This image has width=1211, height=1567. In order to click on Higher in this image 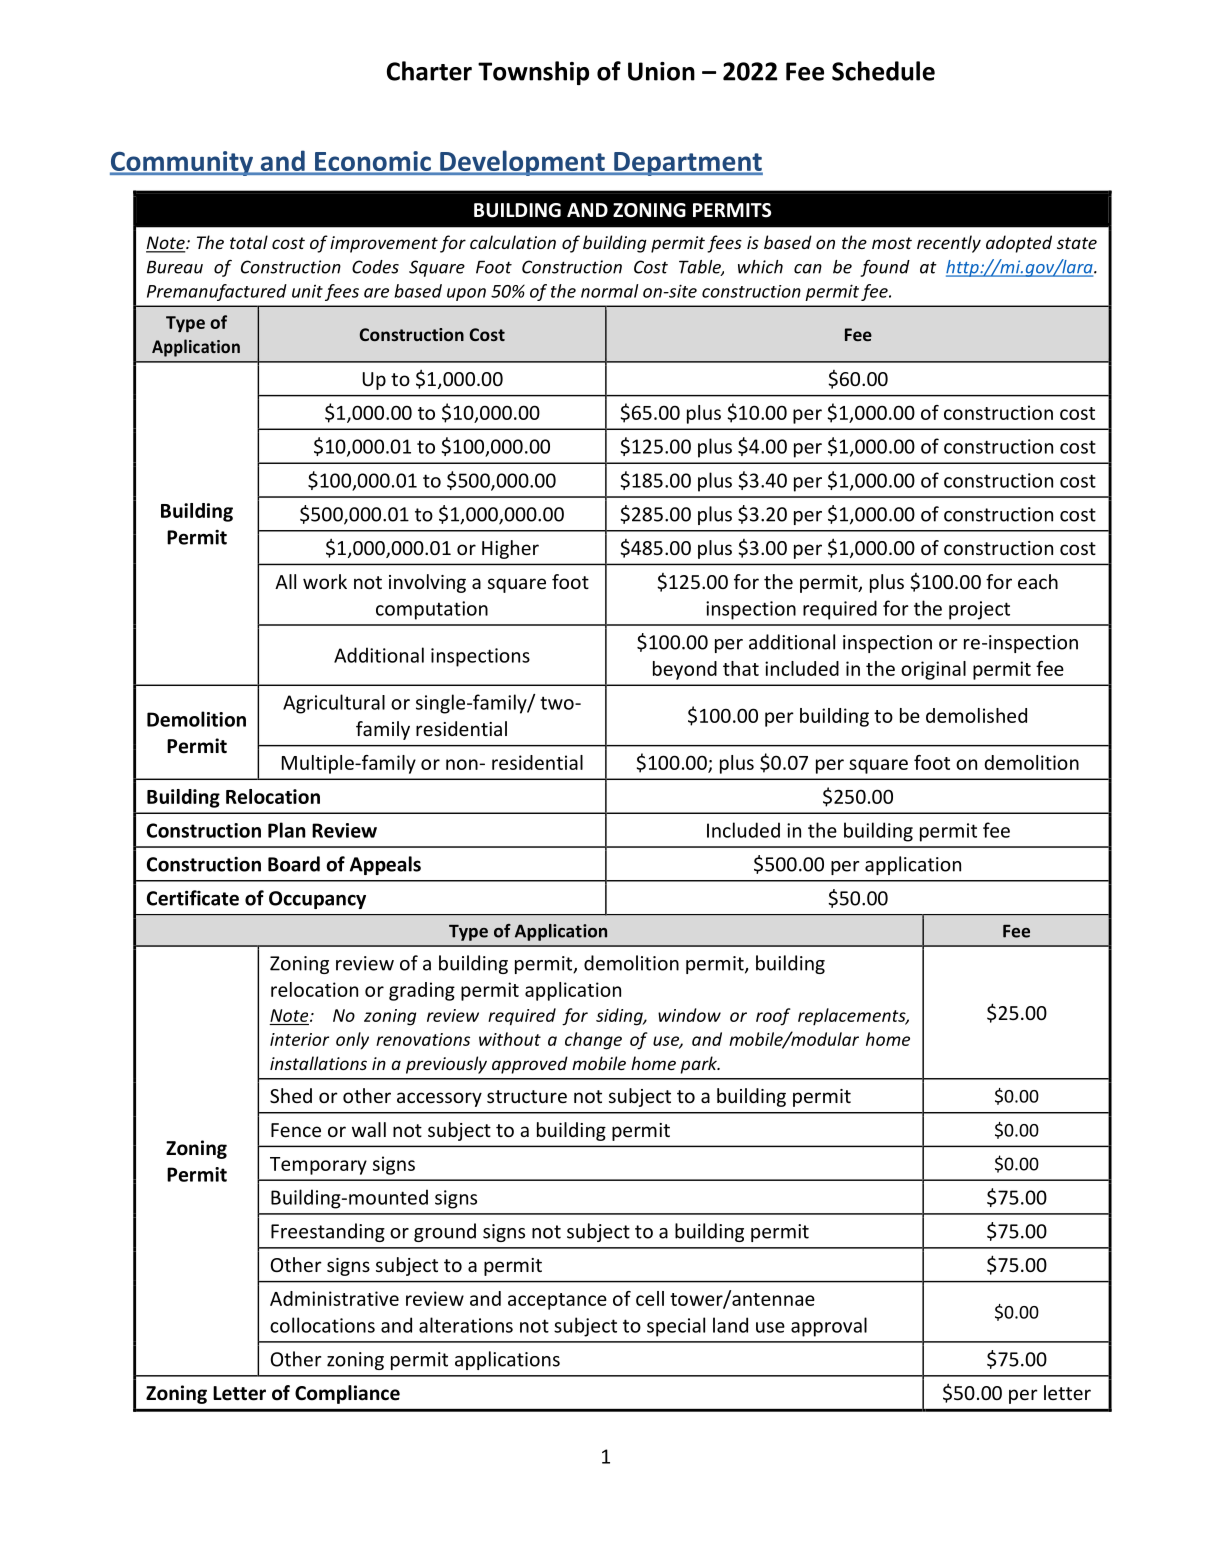, I will do `click(510, 549)`.
